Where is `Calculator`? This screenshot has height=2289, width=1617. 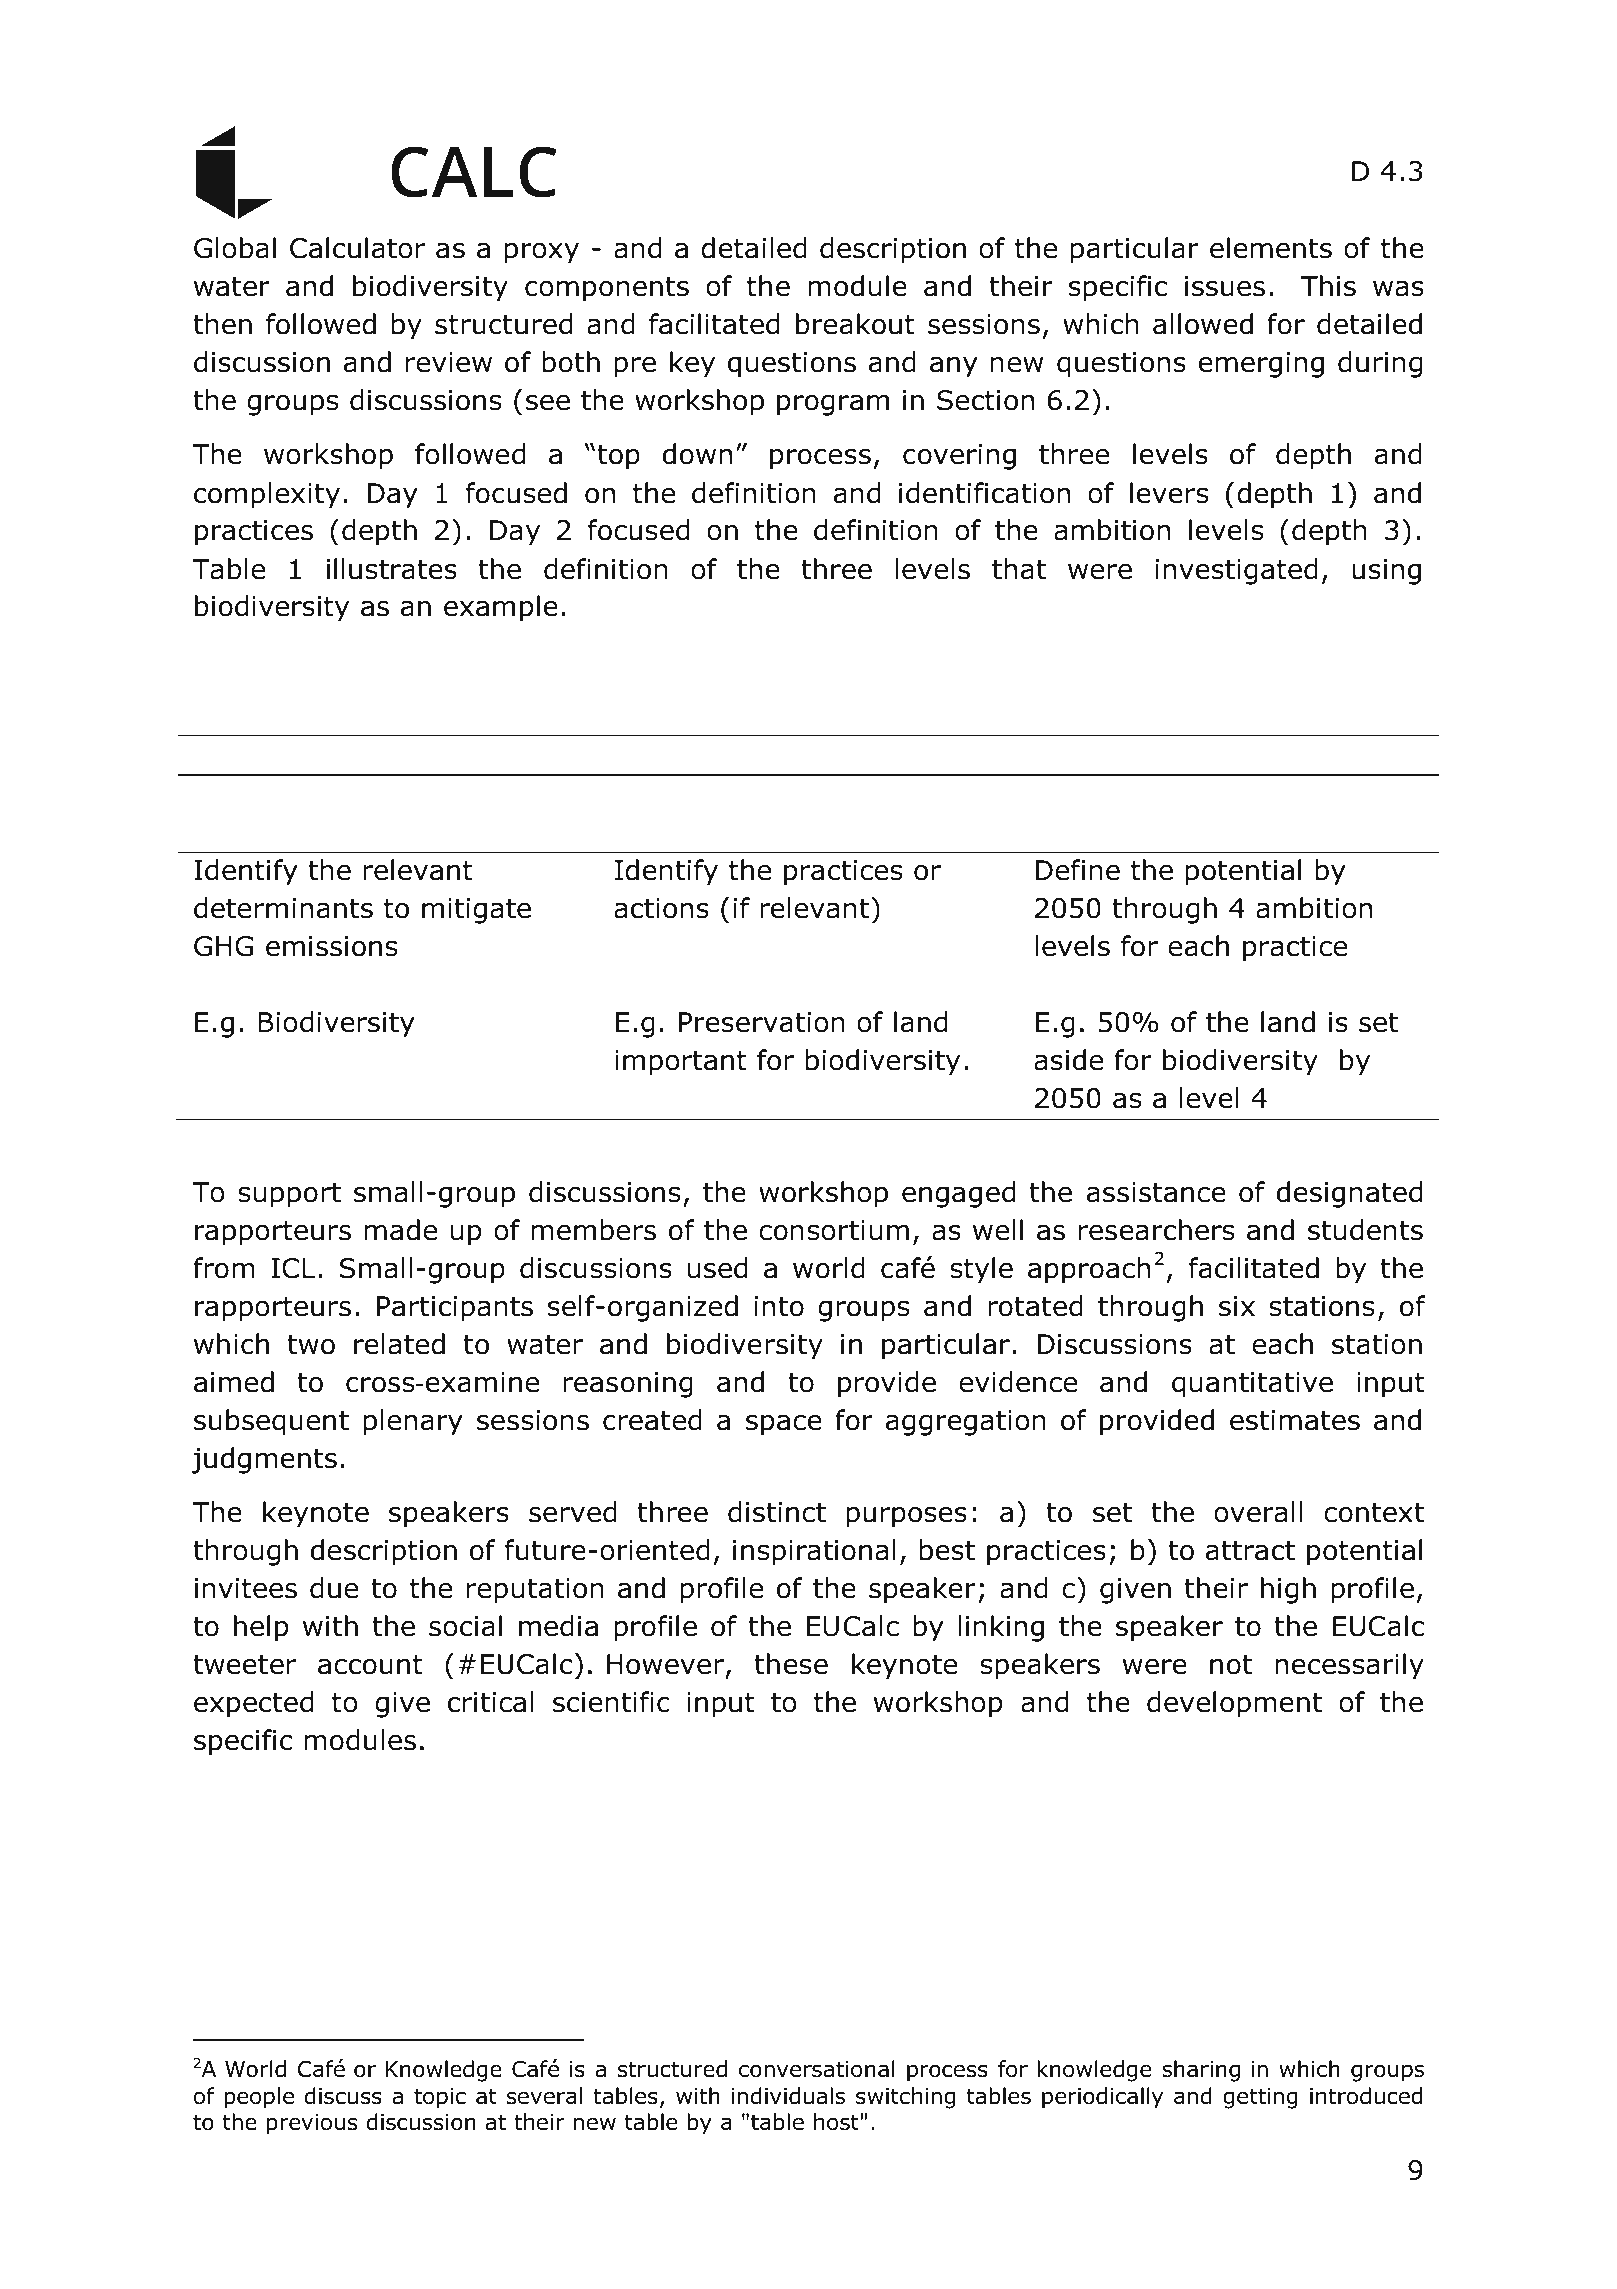 Calculator is located at coordinates (357, 248).
